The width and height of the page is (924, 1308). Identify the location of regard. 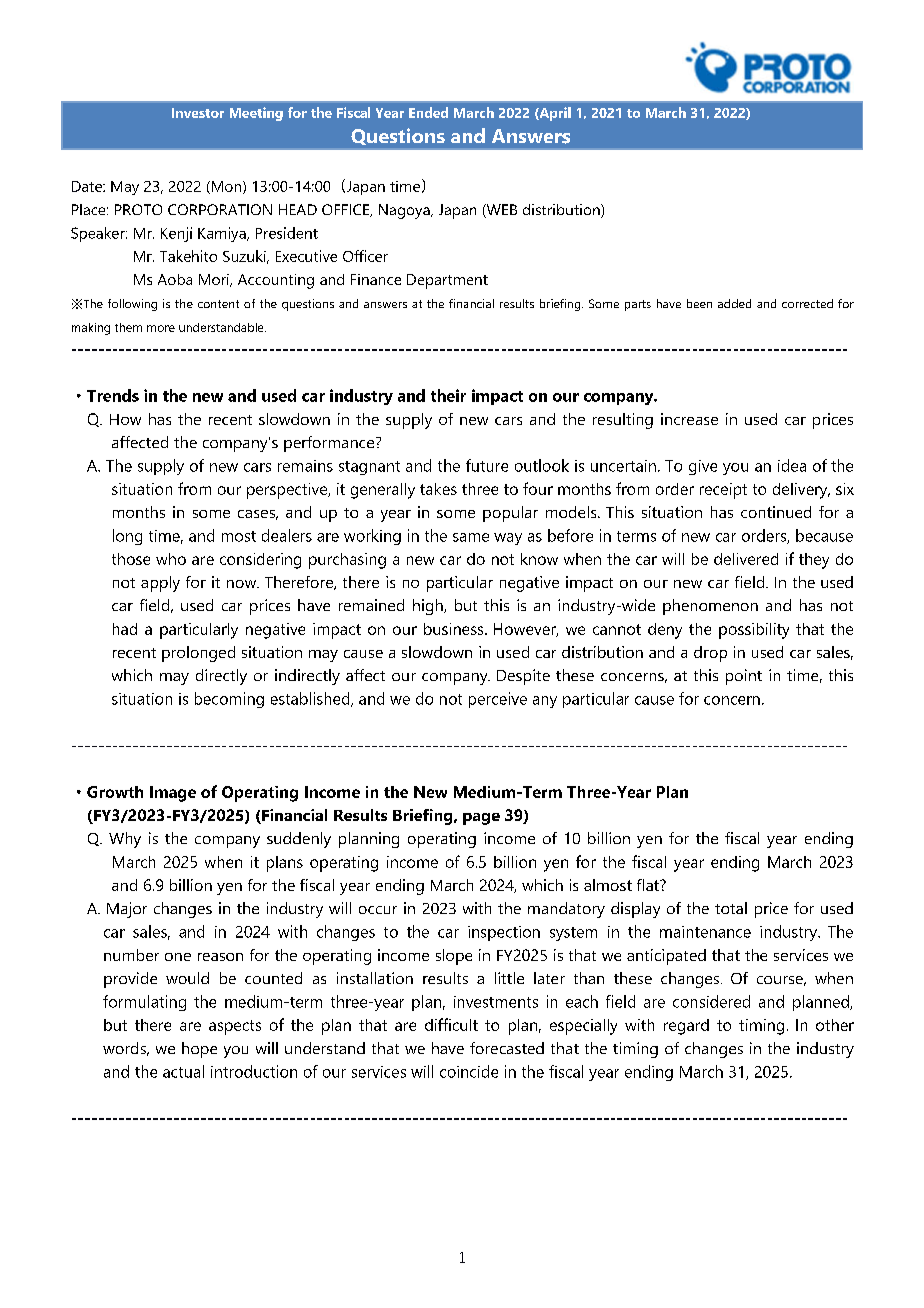
(686, 1027).
